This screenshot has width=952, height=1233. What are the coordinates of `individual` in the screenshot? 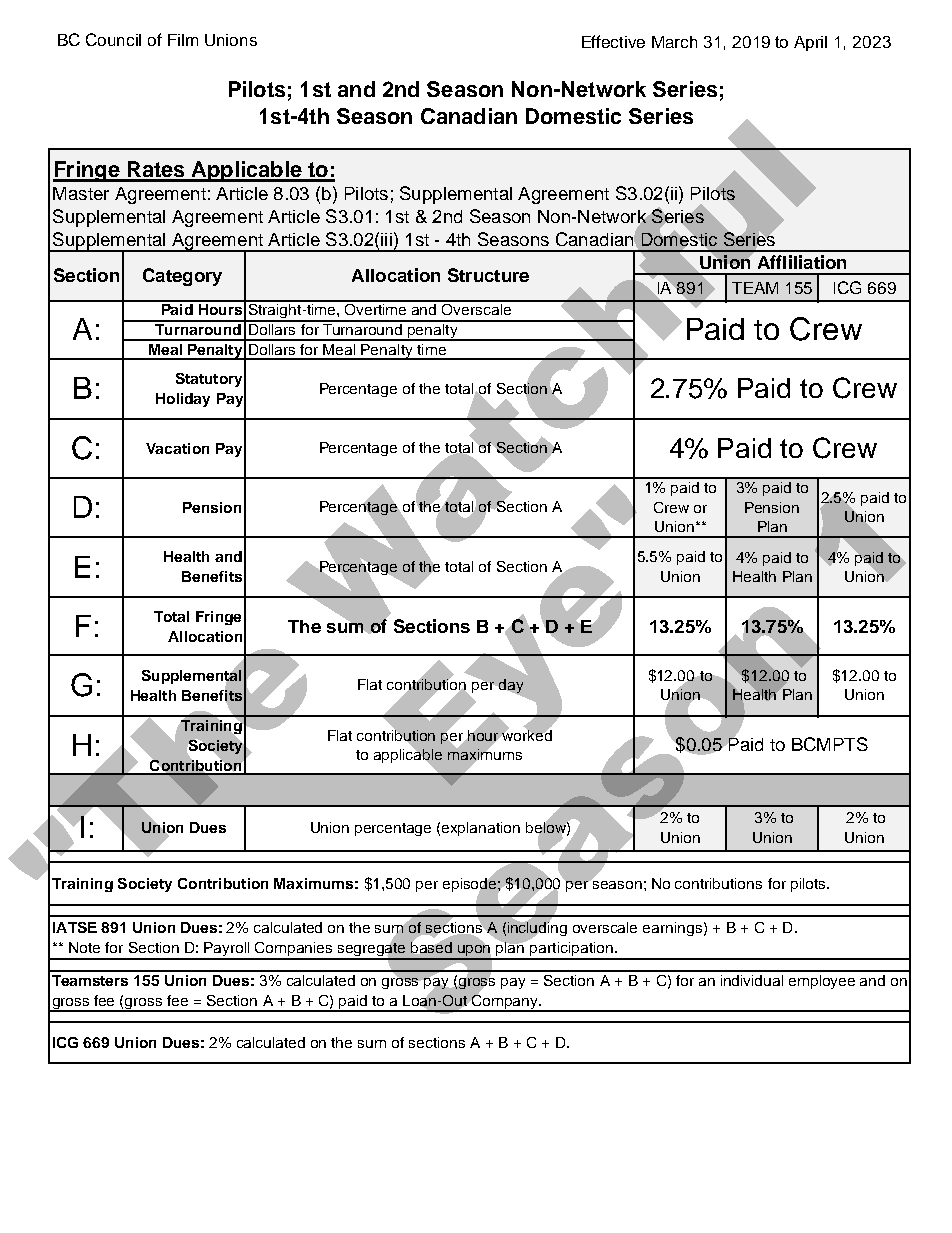 It's located at (752, 980).
